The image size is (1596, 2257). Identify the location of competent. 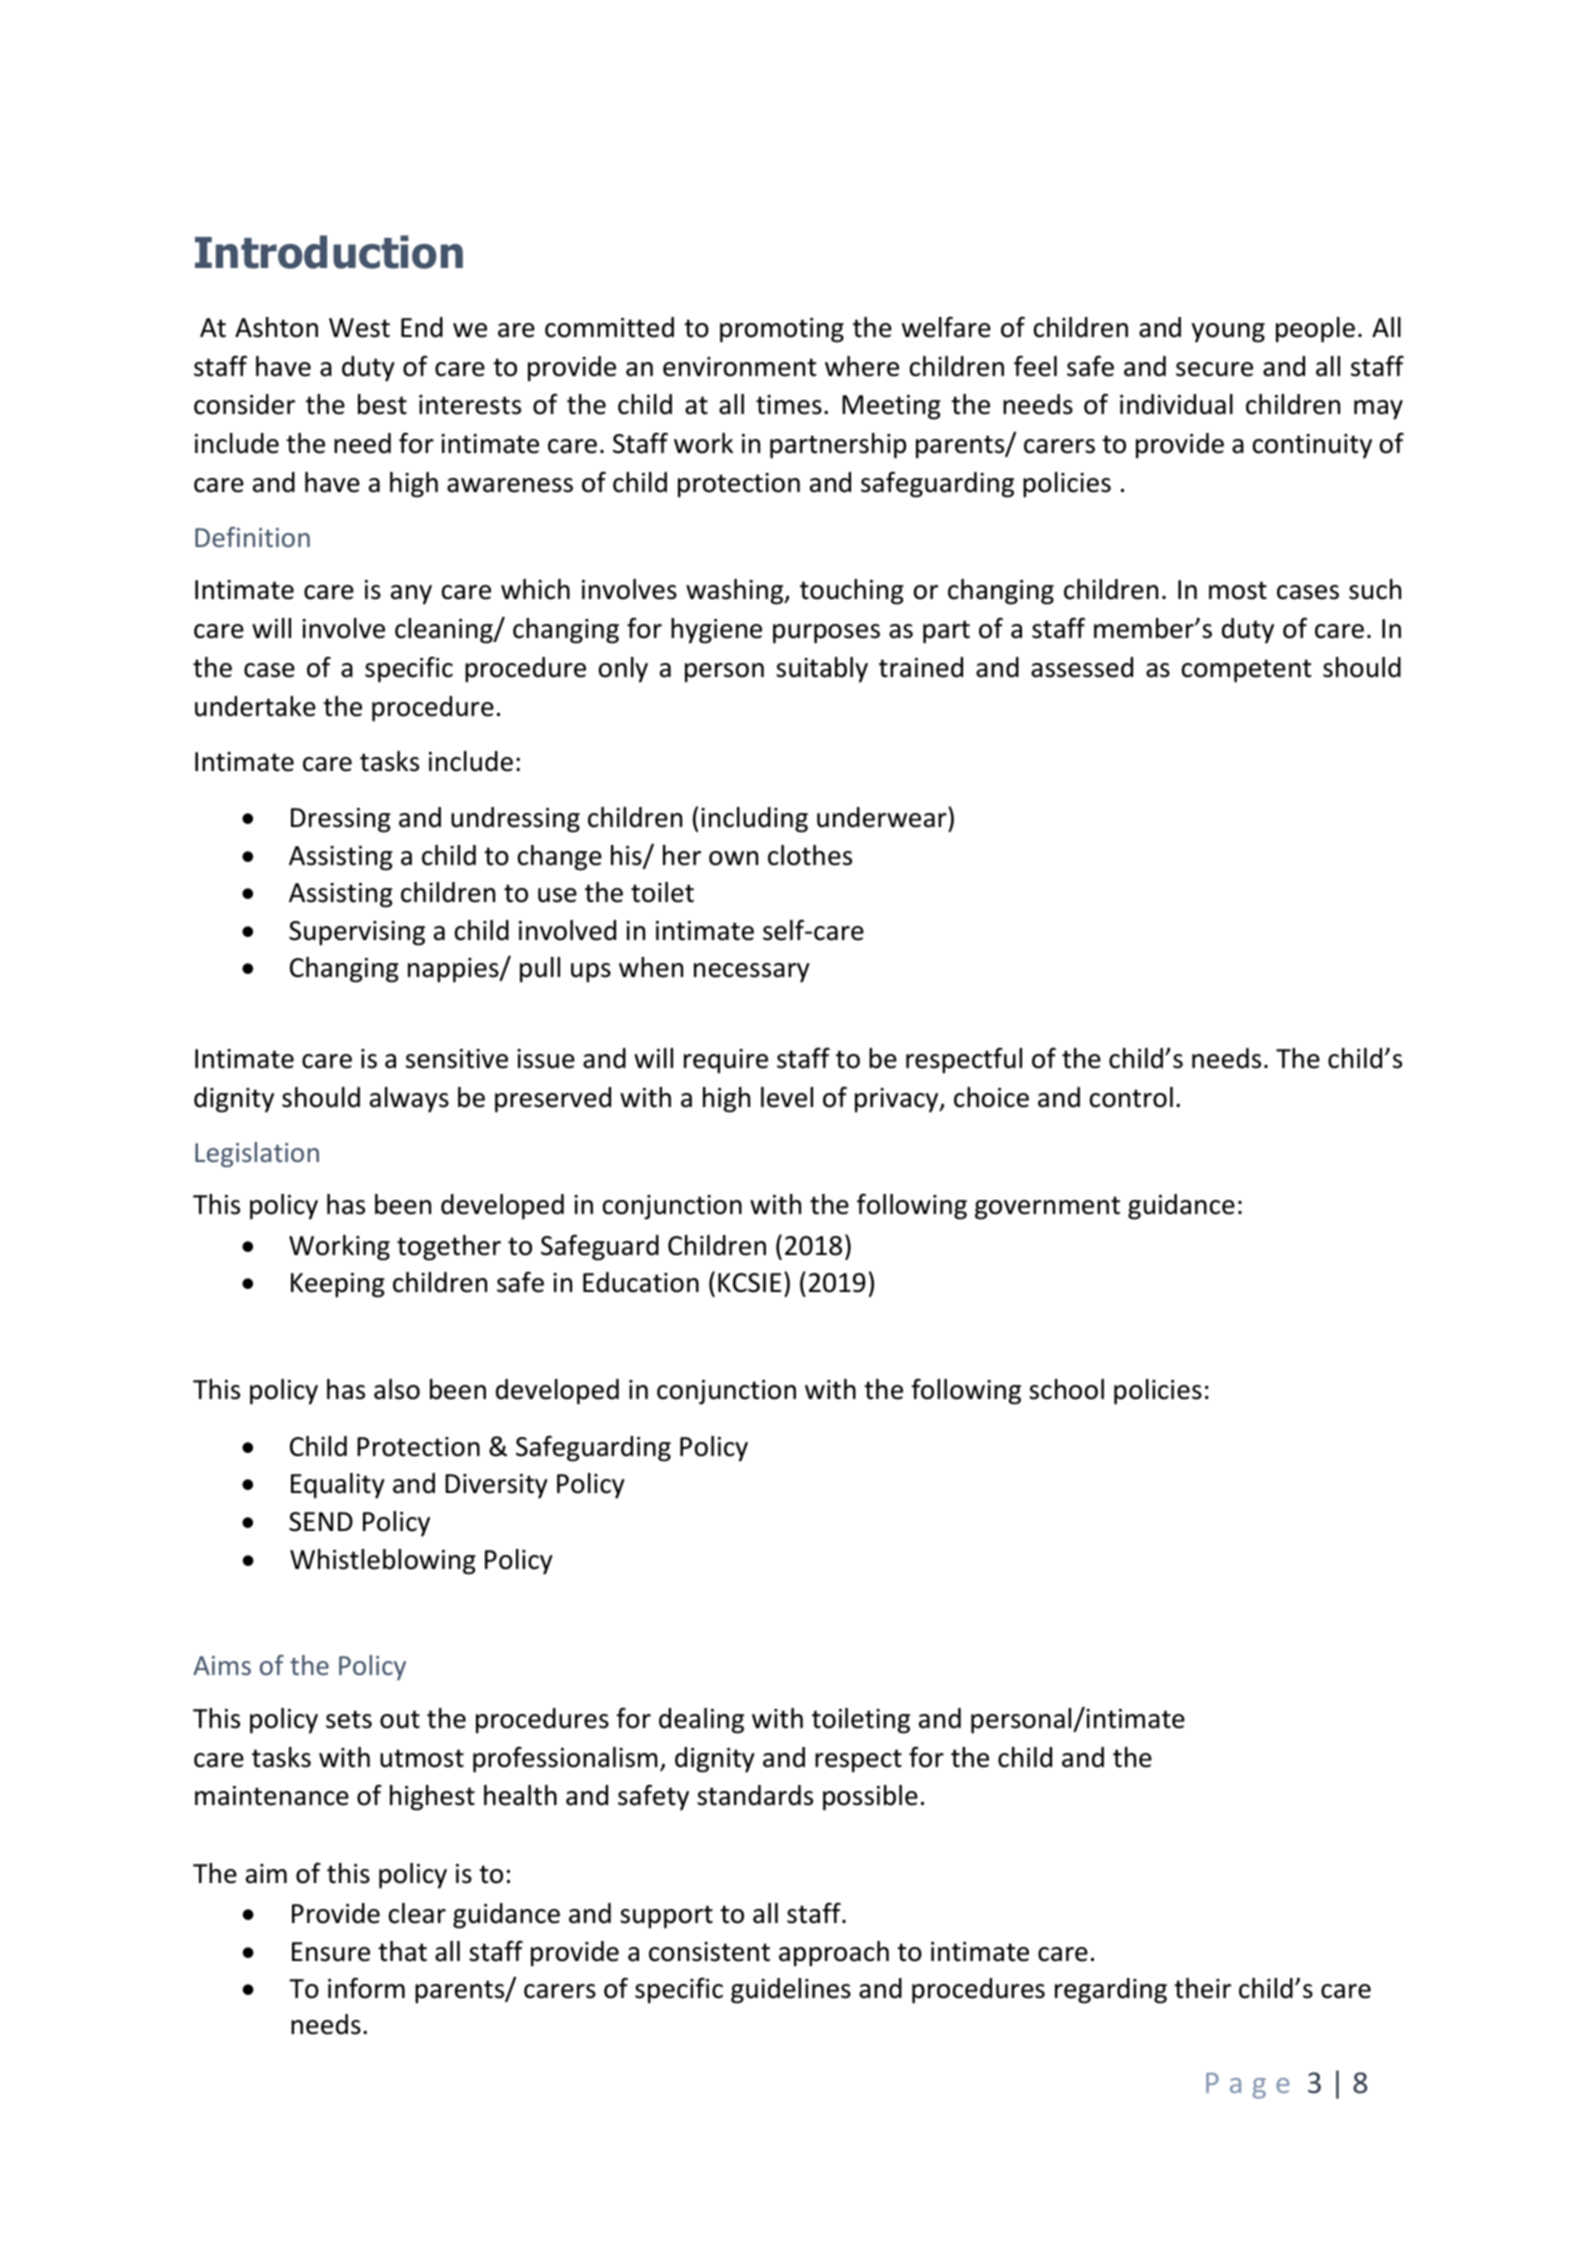
(1247, 671).
